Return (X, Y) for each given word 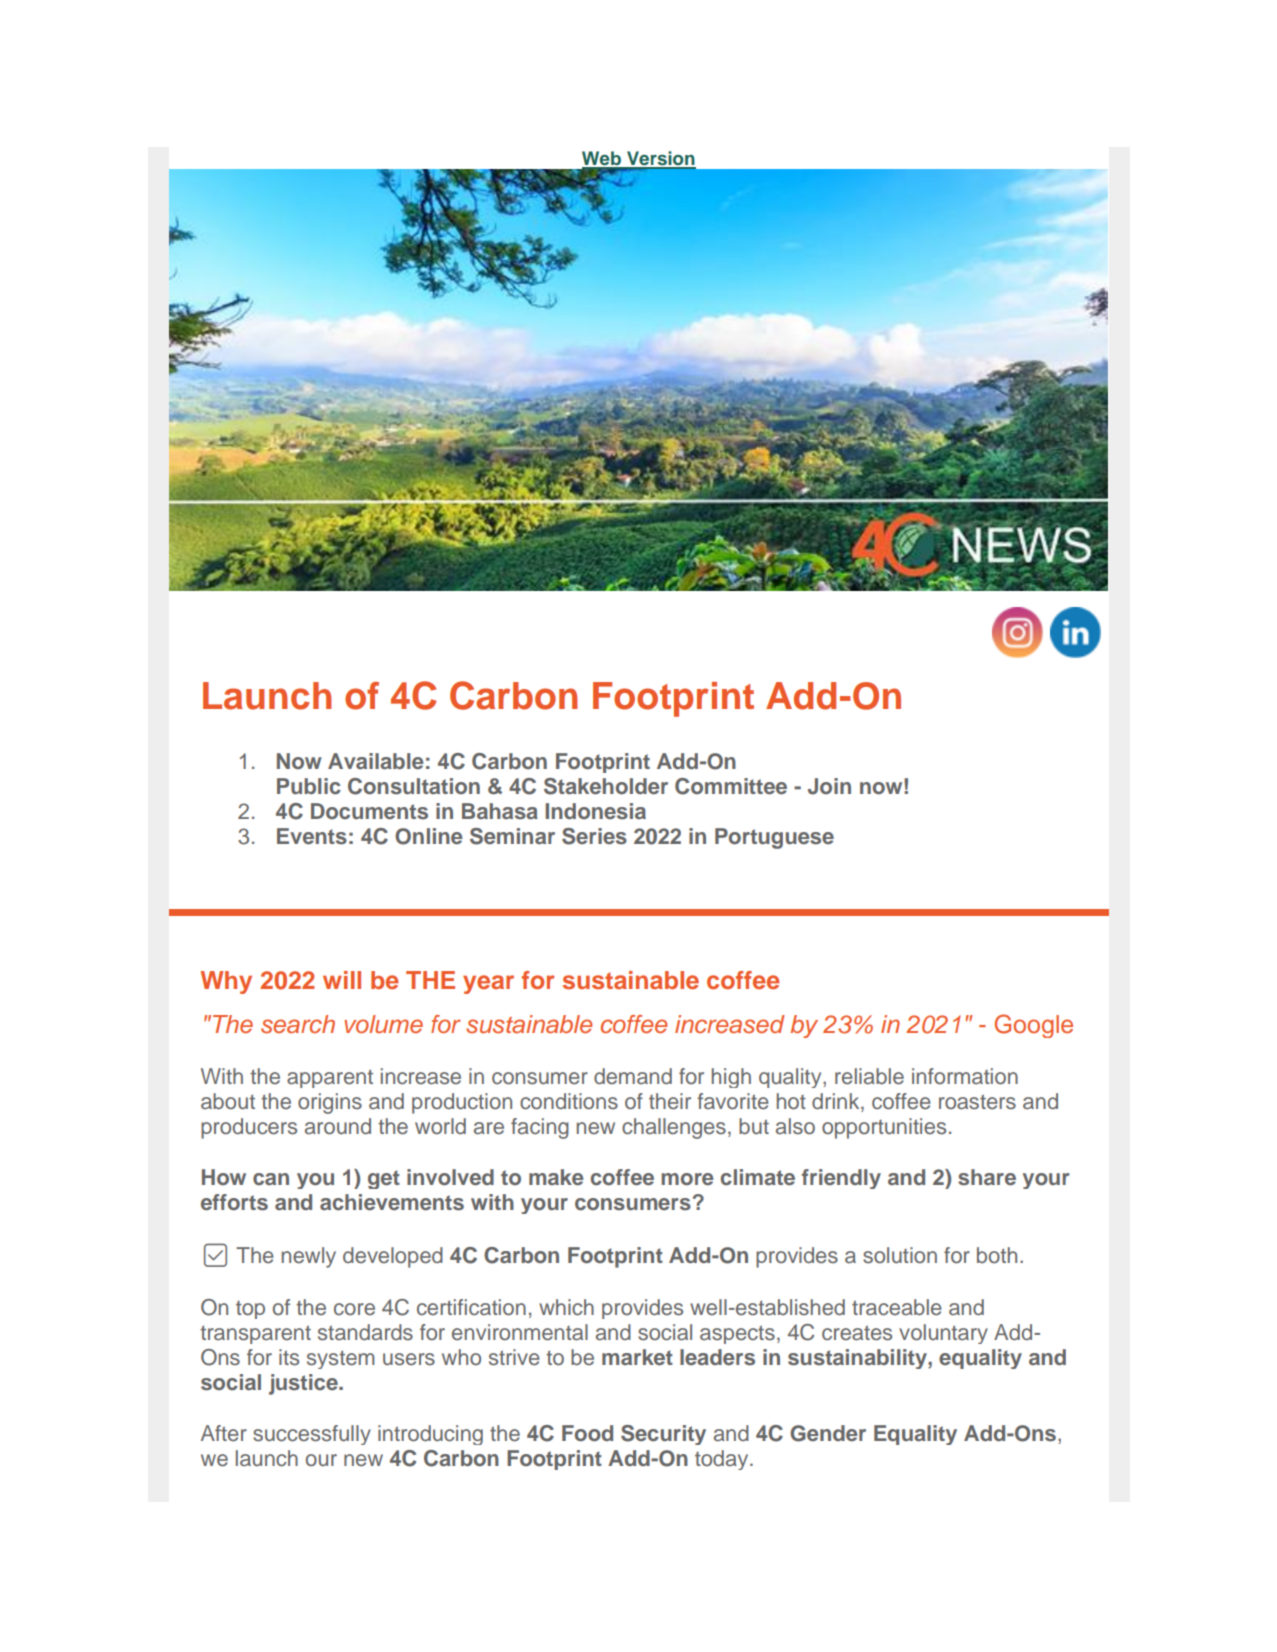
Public (309, 786)
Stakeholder (606, 786)
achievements (392, 1202)
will (342, 980)
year (488, 984)
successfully (312, 1435)
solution (900, 1255)
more (687, 1179)
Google (1034, 1026)
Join (829, 786)
